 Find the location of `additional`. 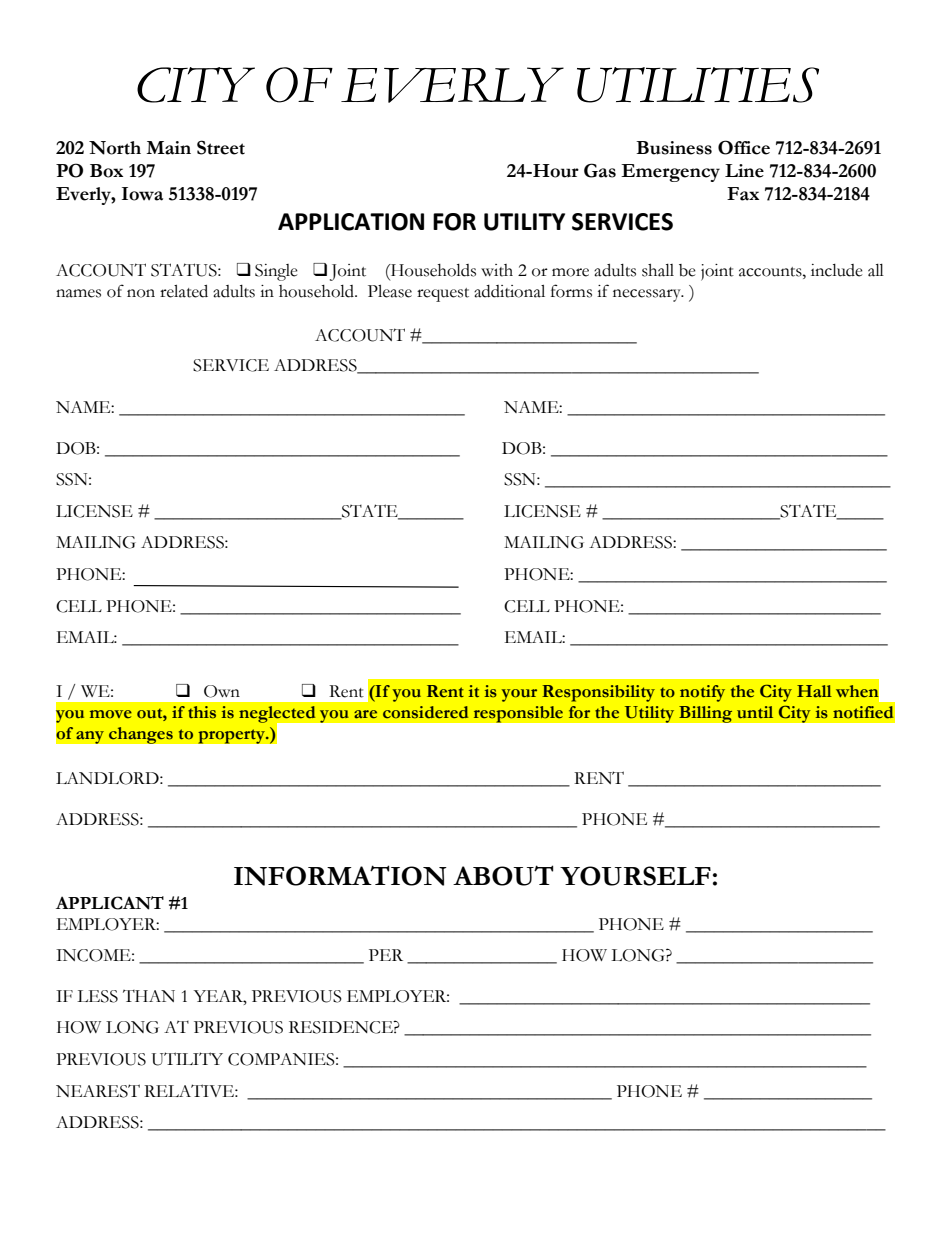

additional is located at coordinates (509, 291).
